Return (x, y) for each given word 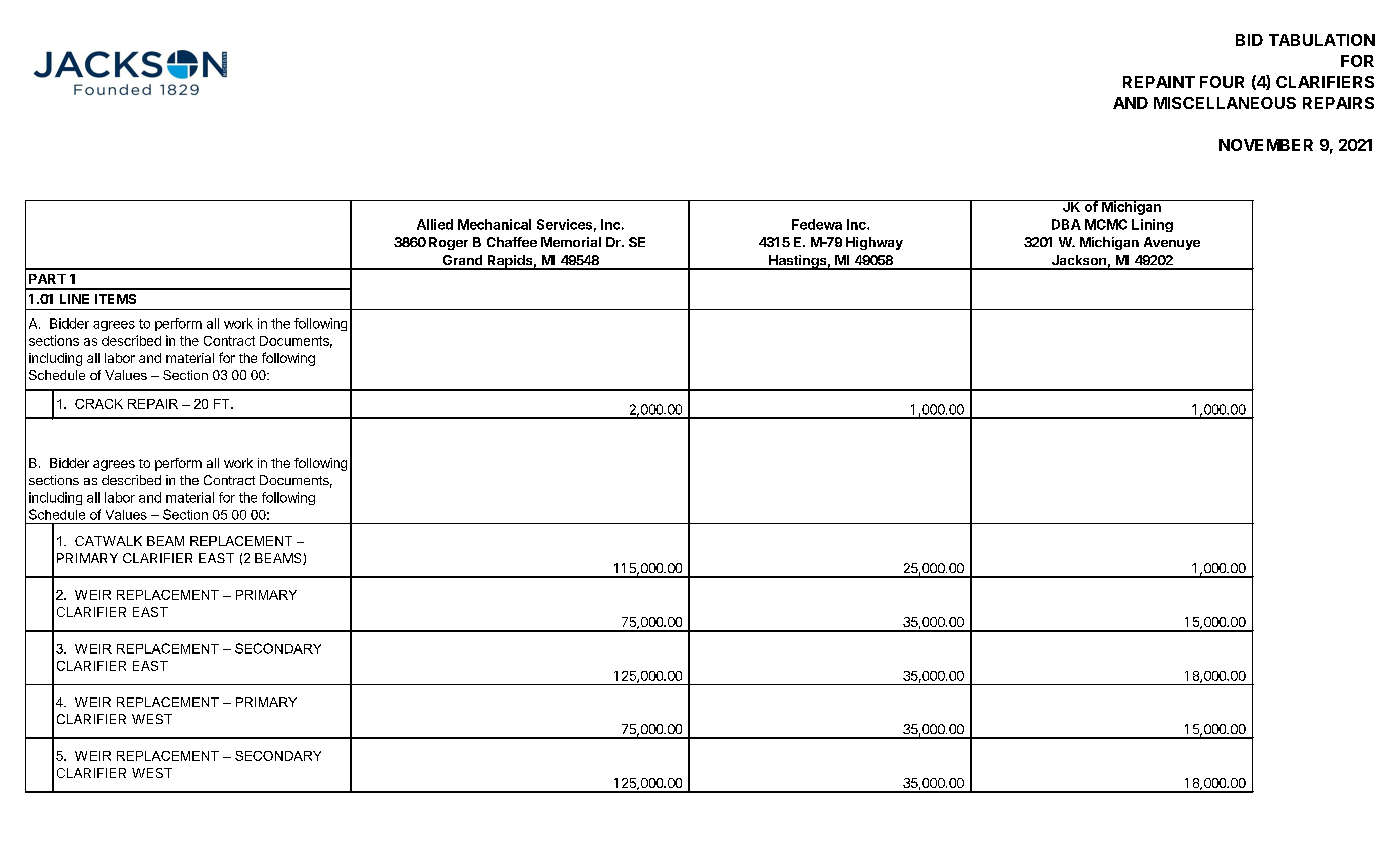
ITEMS (115, 299)
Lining (1152, 225)
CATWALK (108, 541)
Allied (435, 224)
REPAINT (1159, 82)
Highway (874, 243)
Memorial (571, 242)
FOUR (1222, 82)
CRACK (99, 404)
